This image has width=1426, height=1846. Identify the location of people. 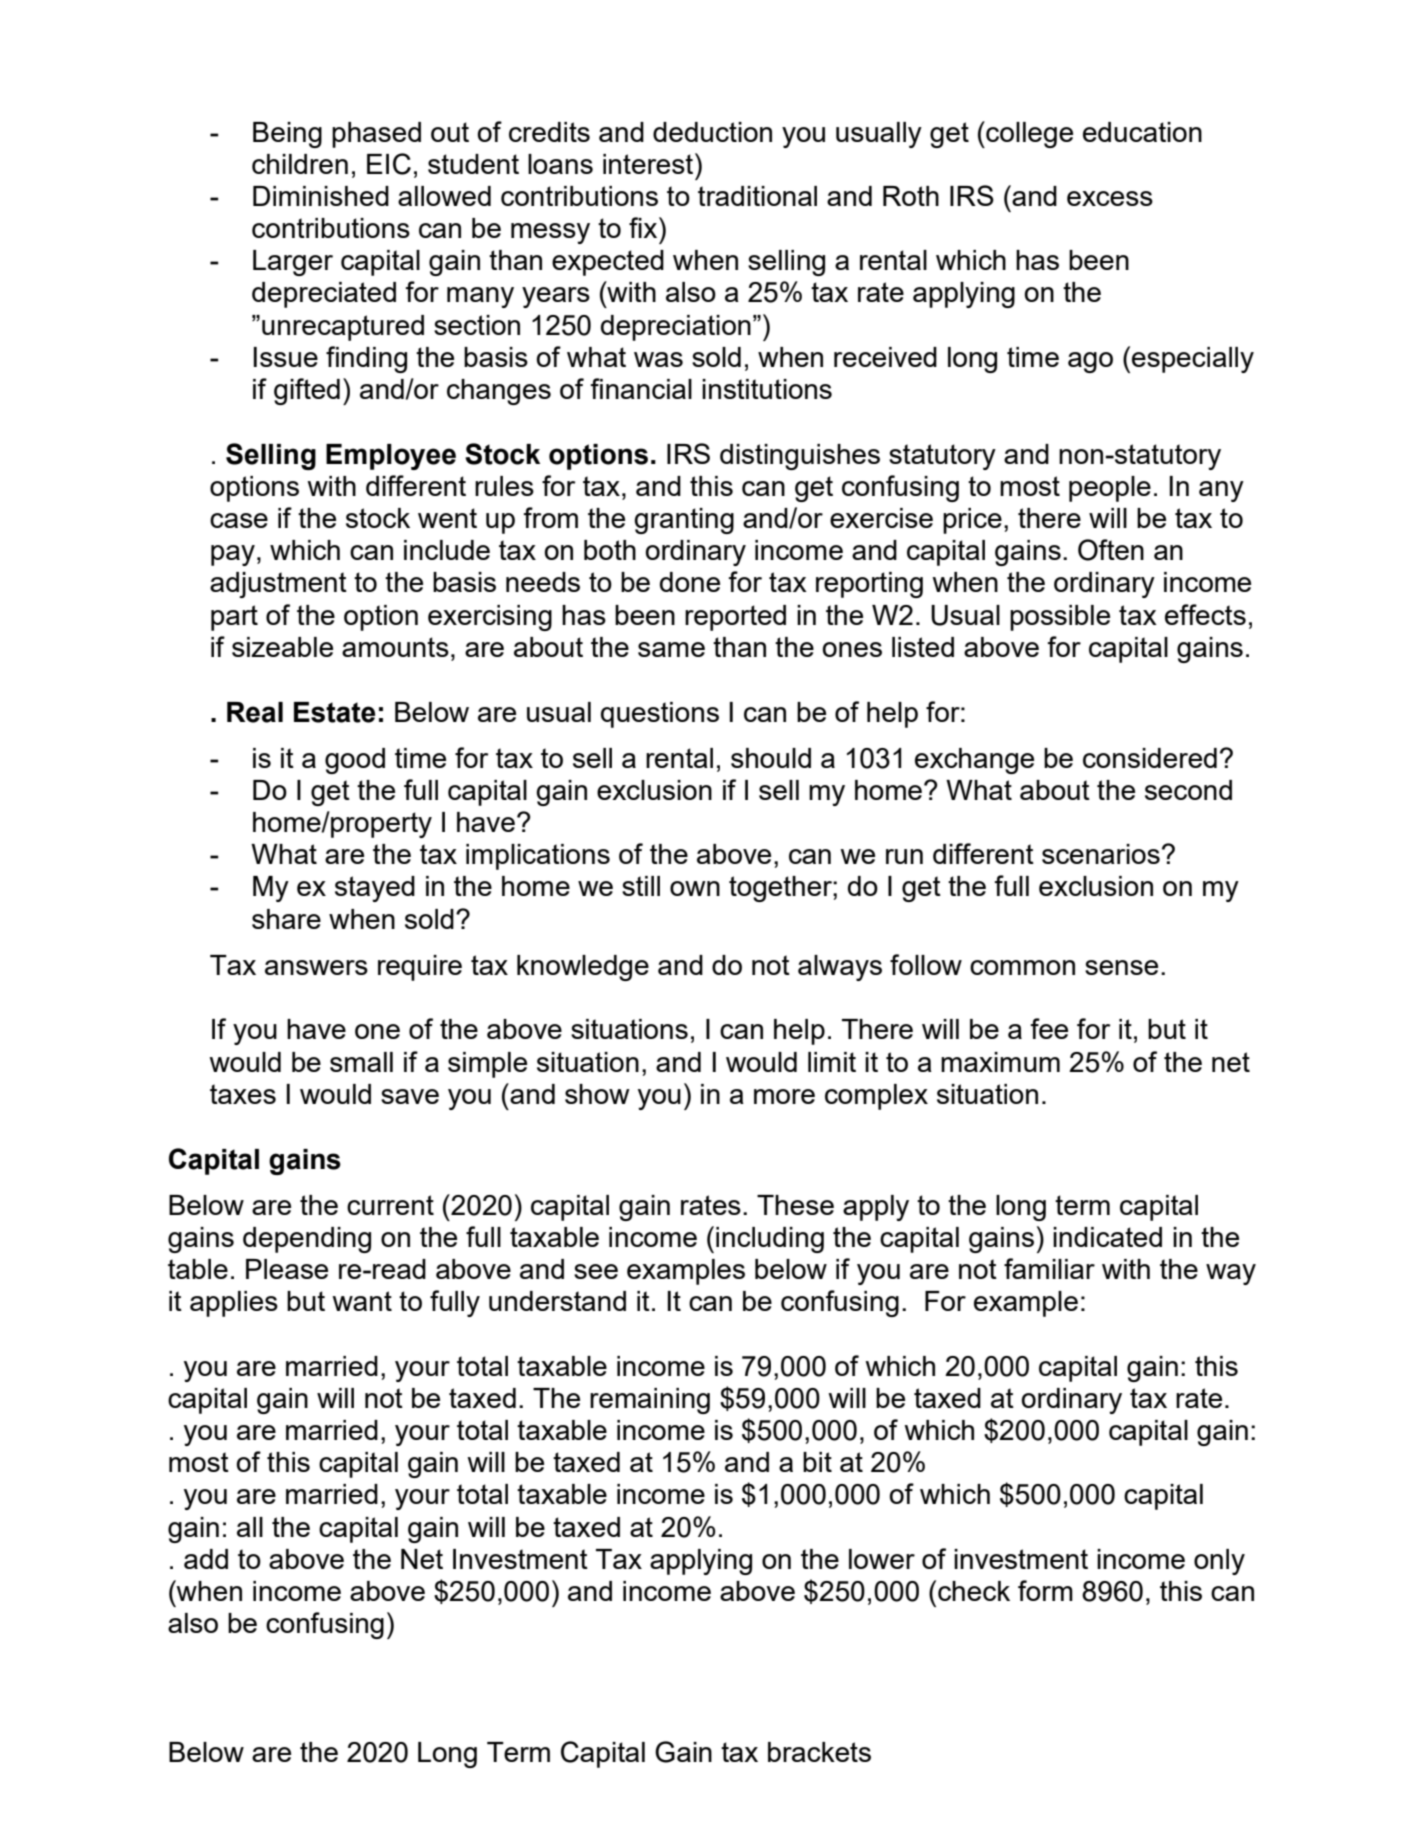
(1110, 489).
